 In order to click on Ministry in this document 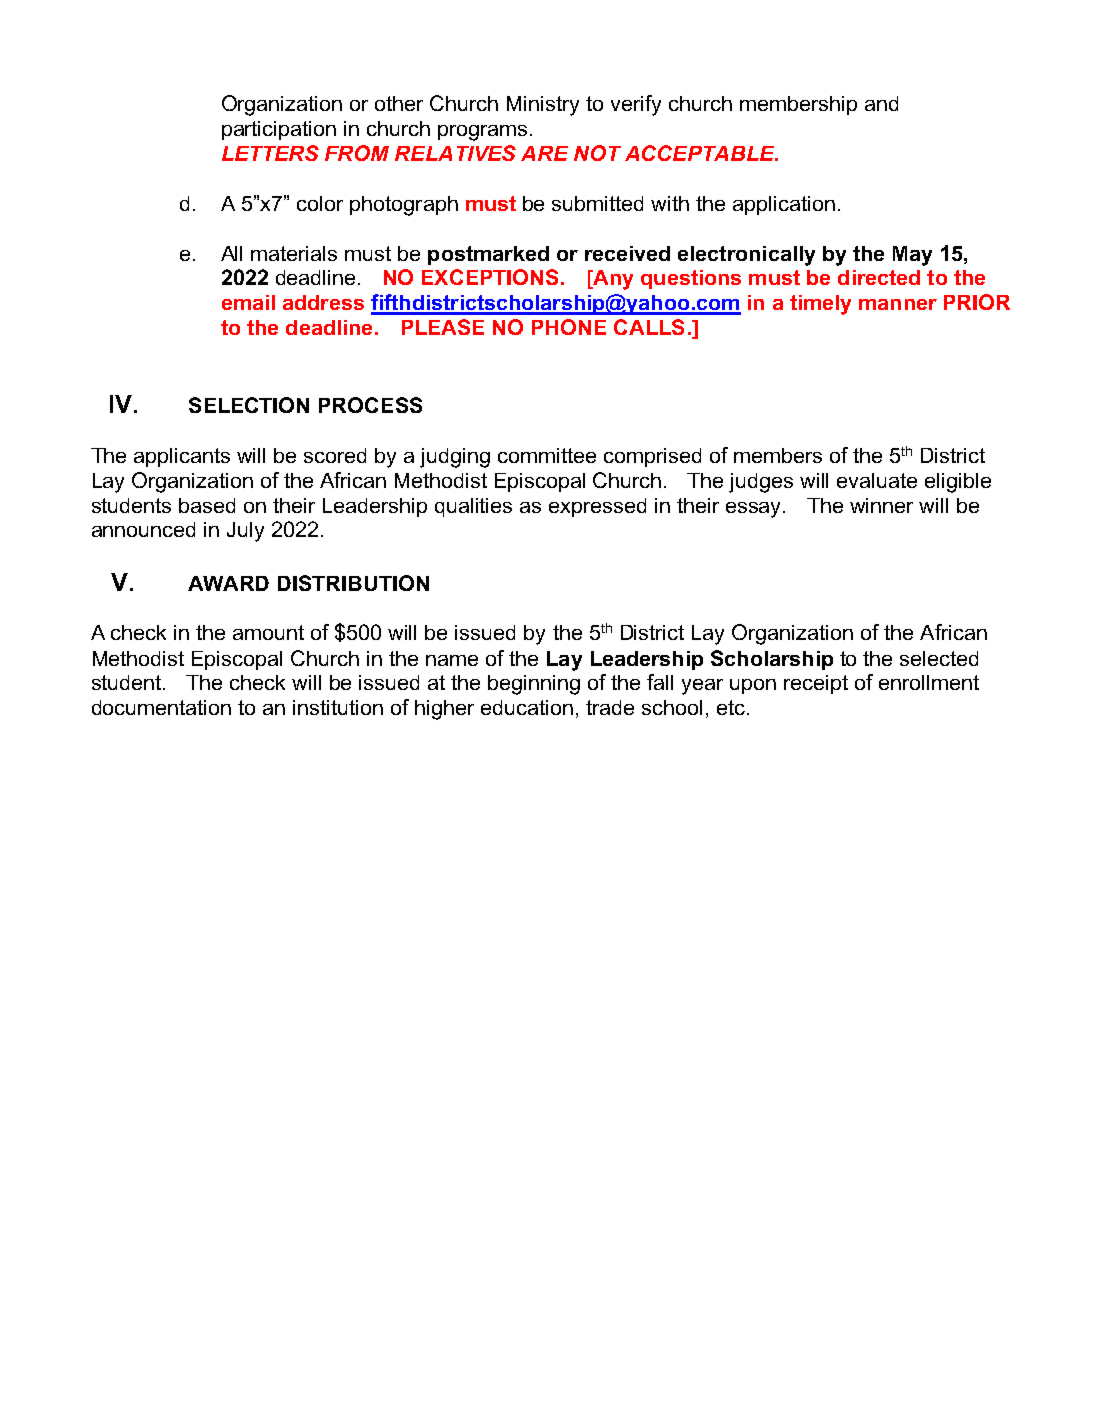, I will do `click(543, 106)`.
